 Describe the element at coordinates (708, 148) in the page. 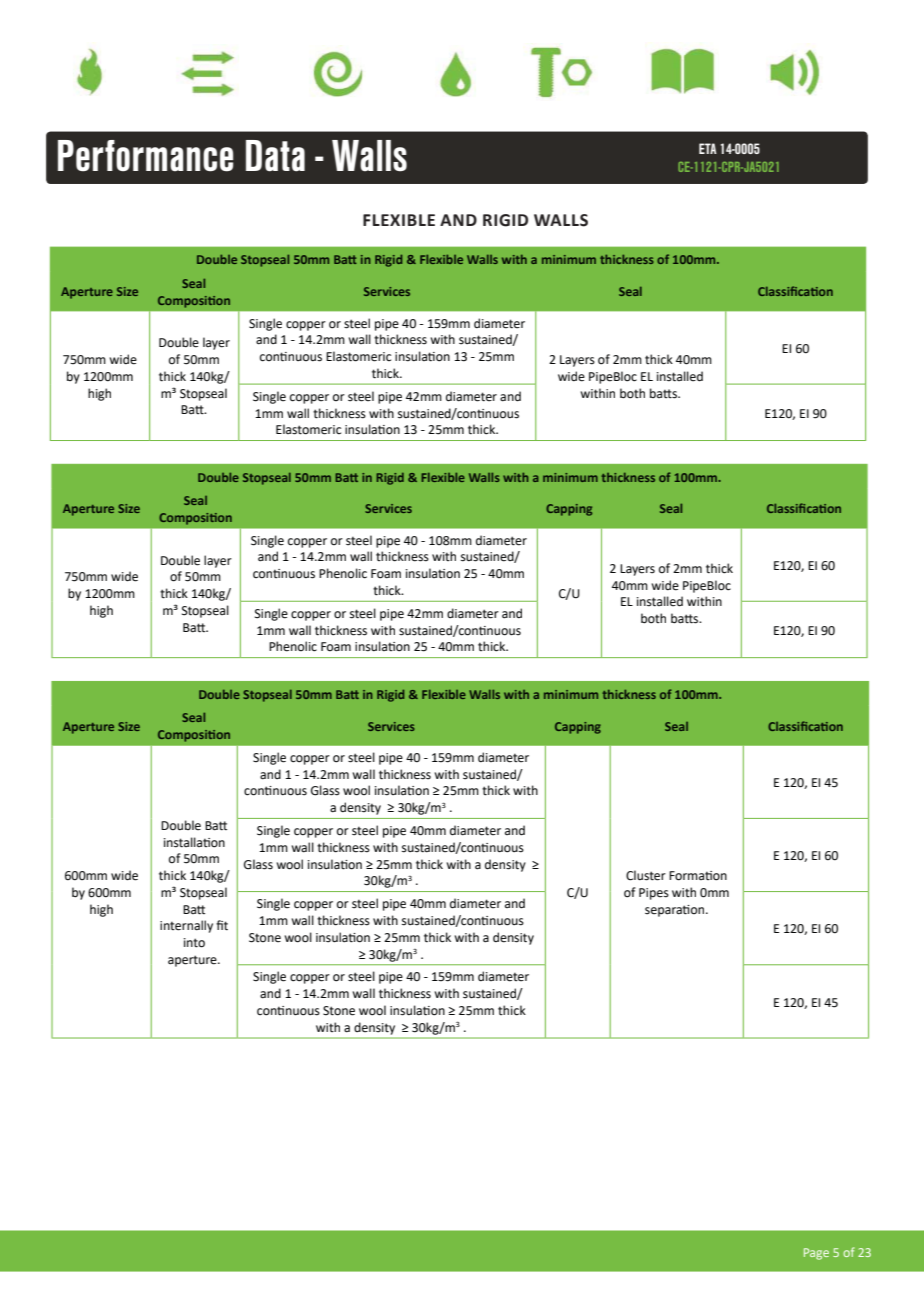

I see `ETA` at that location.
